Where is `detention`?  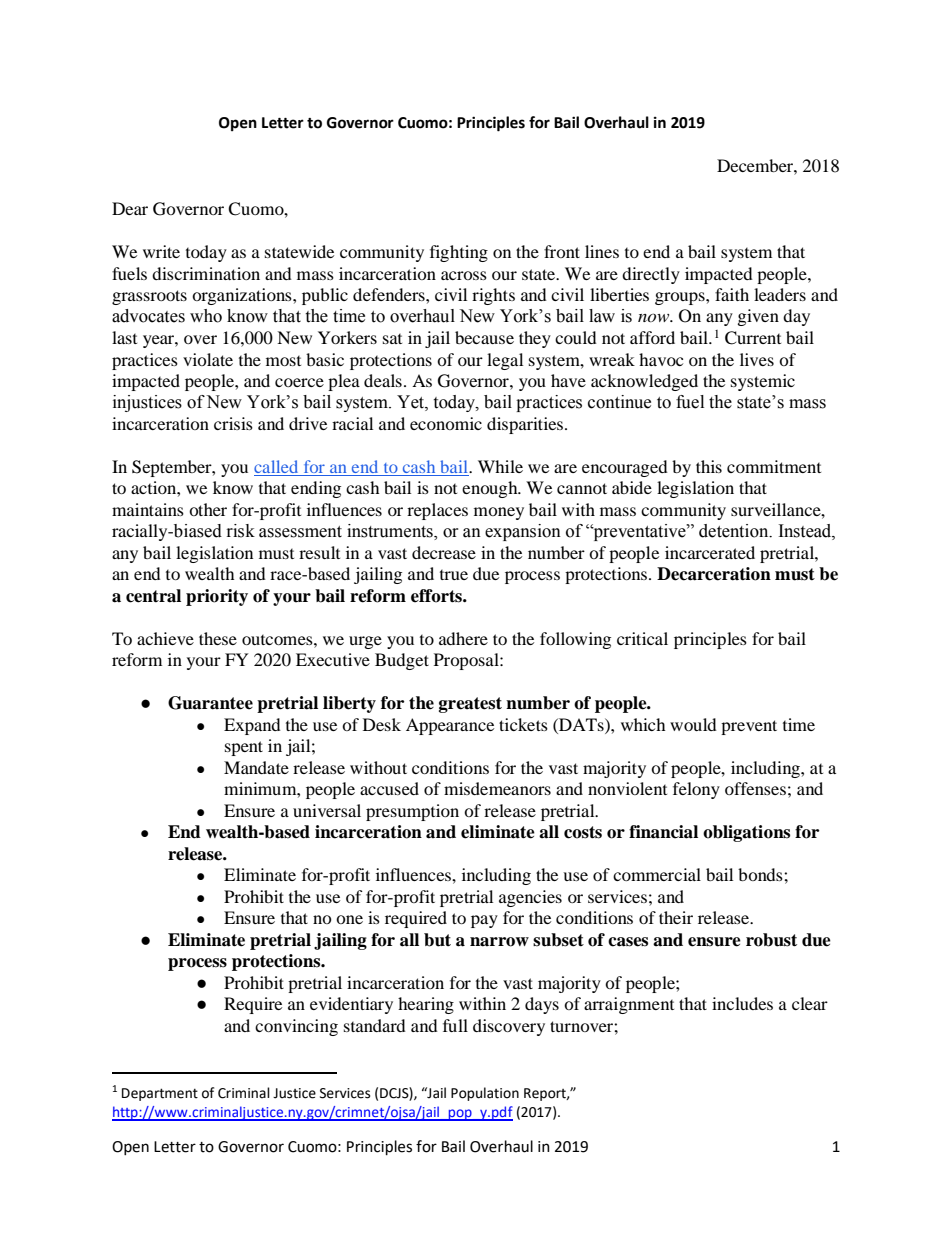
detention is located at coordinates (735, 531).
